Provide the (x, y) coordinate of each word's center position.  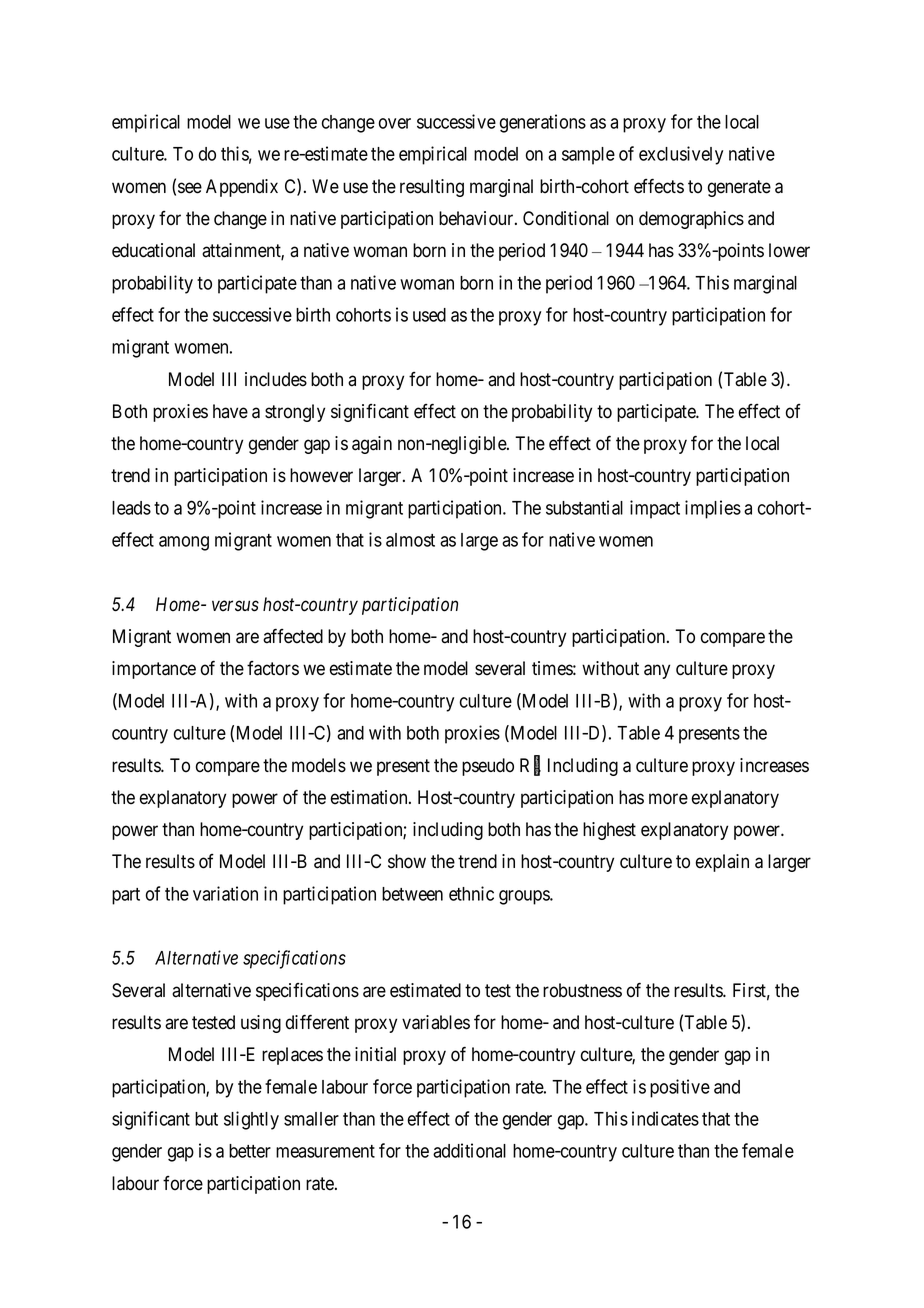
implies (713, 509)
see (190, 188)
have (230, 411)
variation (225, 893)
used (429, 315)
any (657, 671)
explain (722, 863)
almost (410, 540)
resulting (432, 188)
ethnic (471, 893)
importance (154, 670)
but (206, 1119)
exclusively (681, 155)
